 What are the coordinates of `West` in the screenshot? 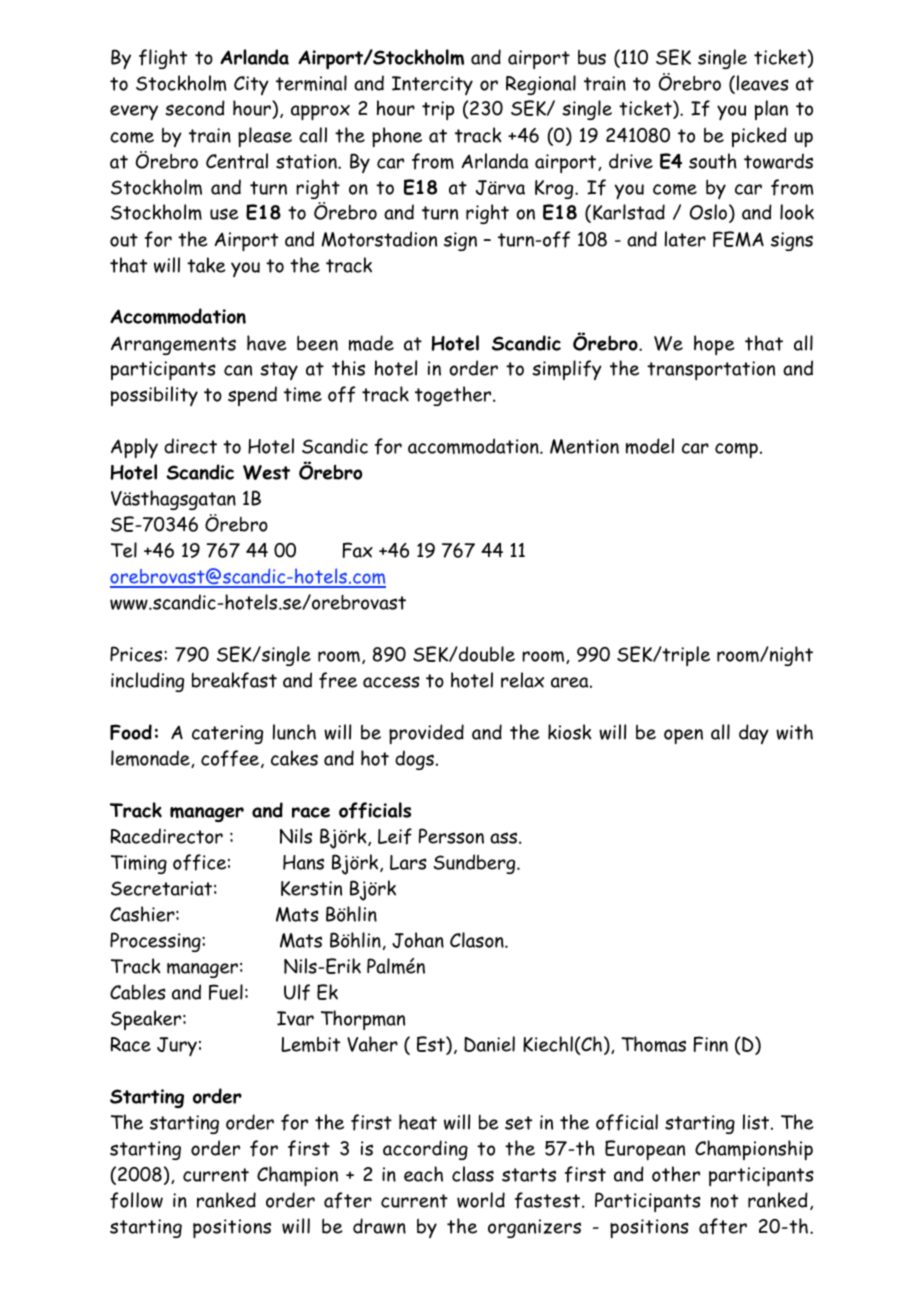 It's located at (266, 472).
